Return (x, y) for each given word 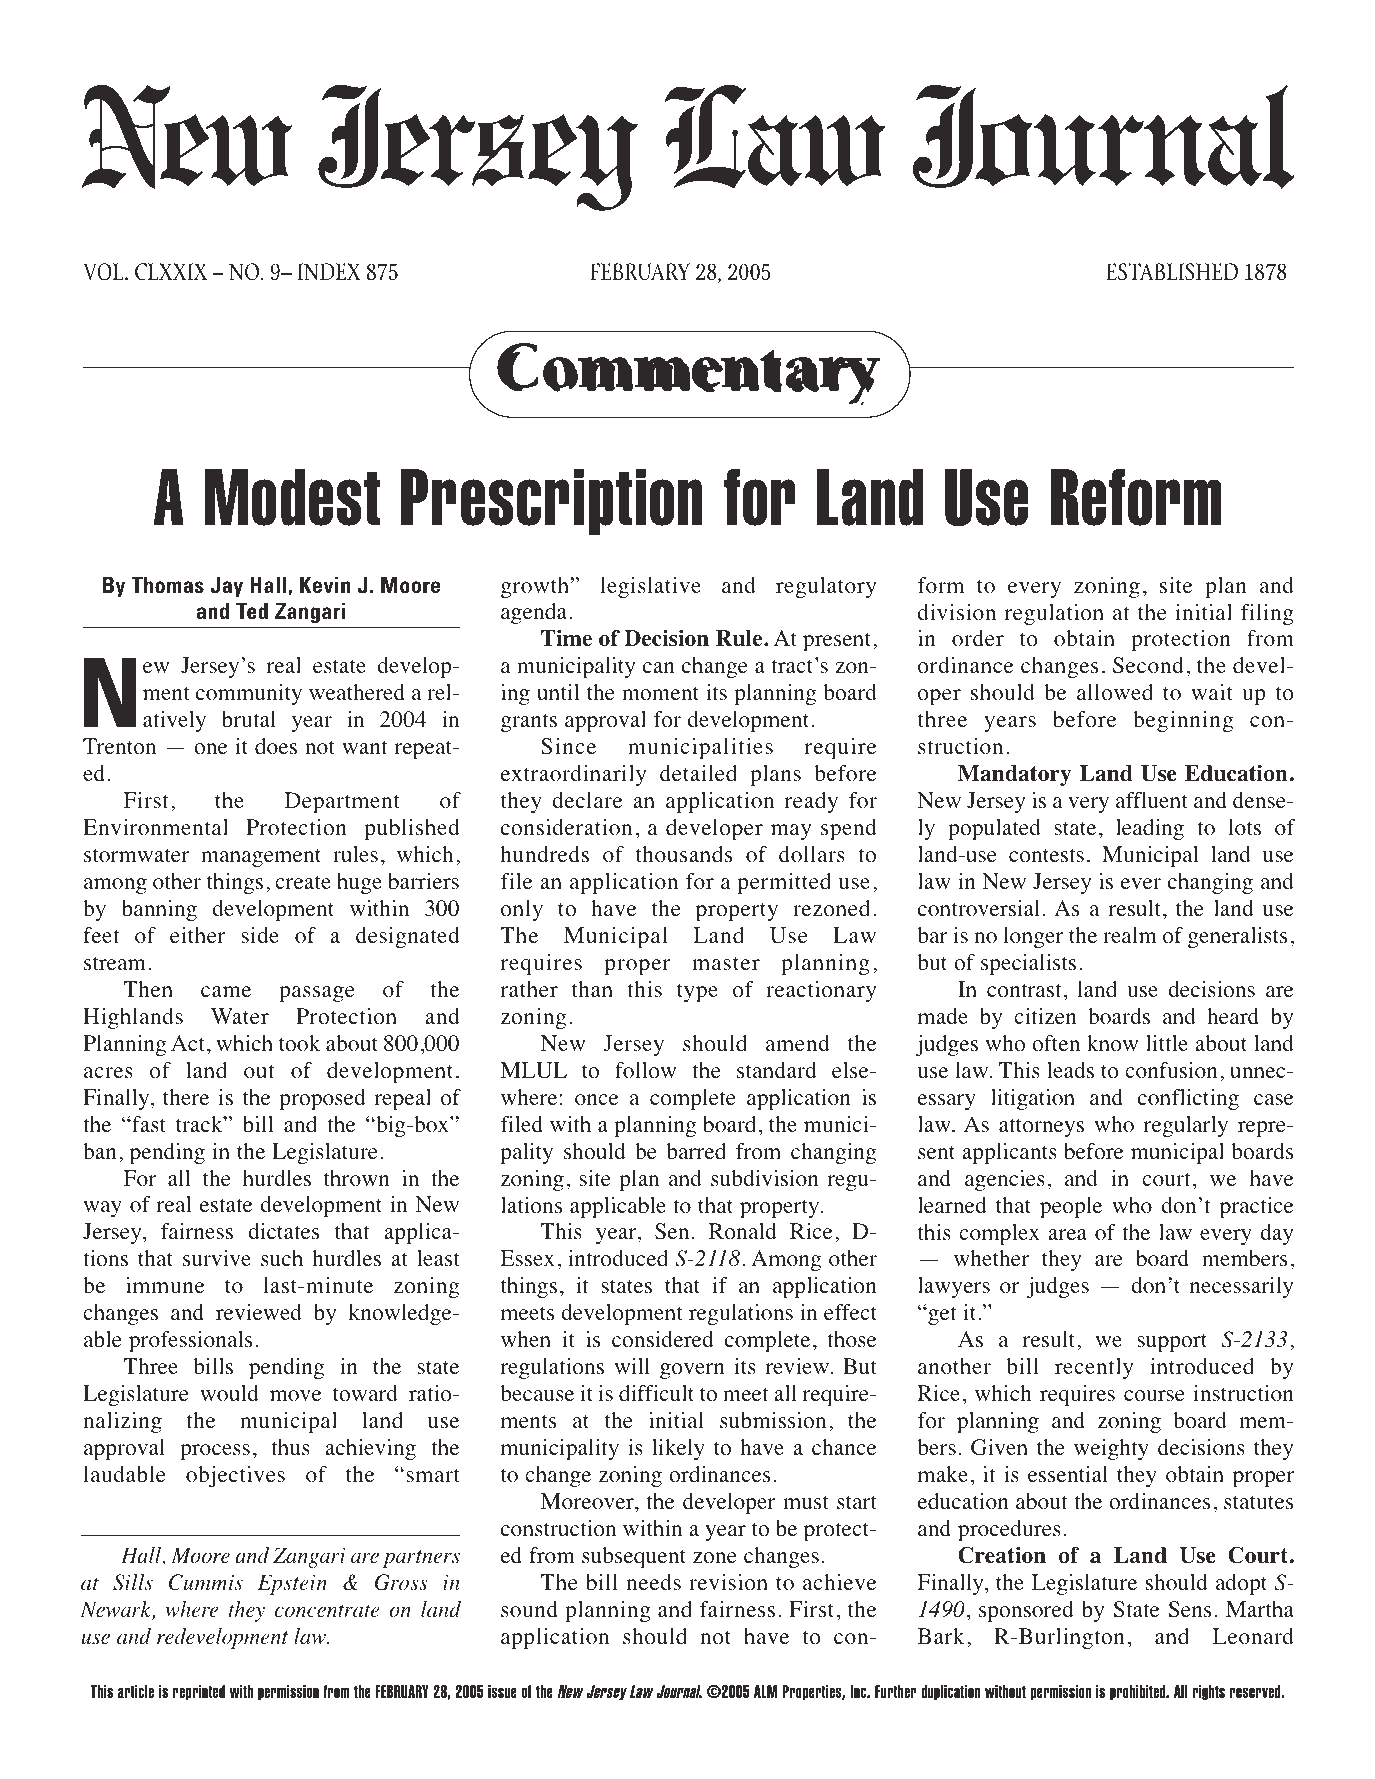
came (226, 992)
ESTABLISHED (1172, 272)
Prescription (551, 502)
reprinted (199, 1693)
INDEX (328, 271)
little (1167, 1043)
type (697, 993)
